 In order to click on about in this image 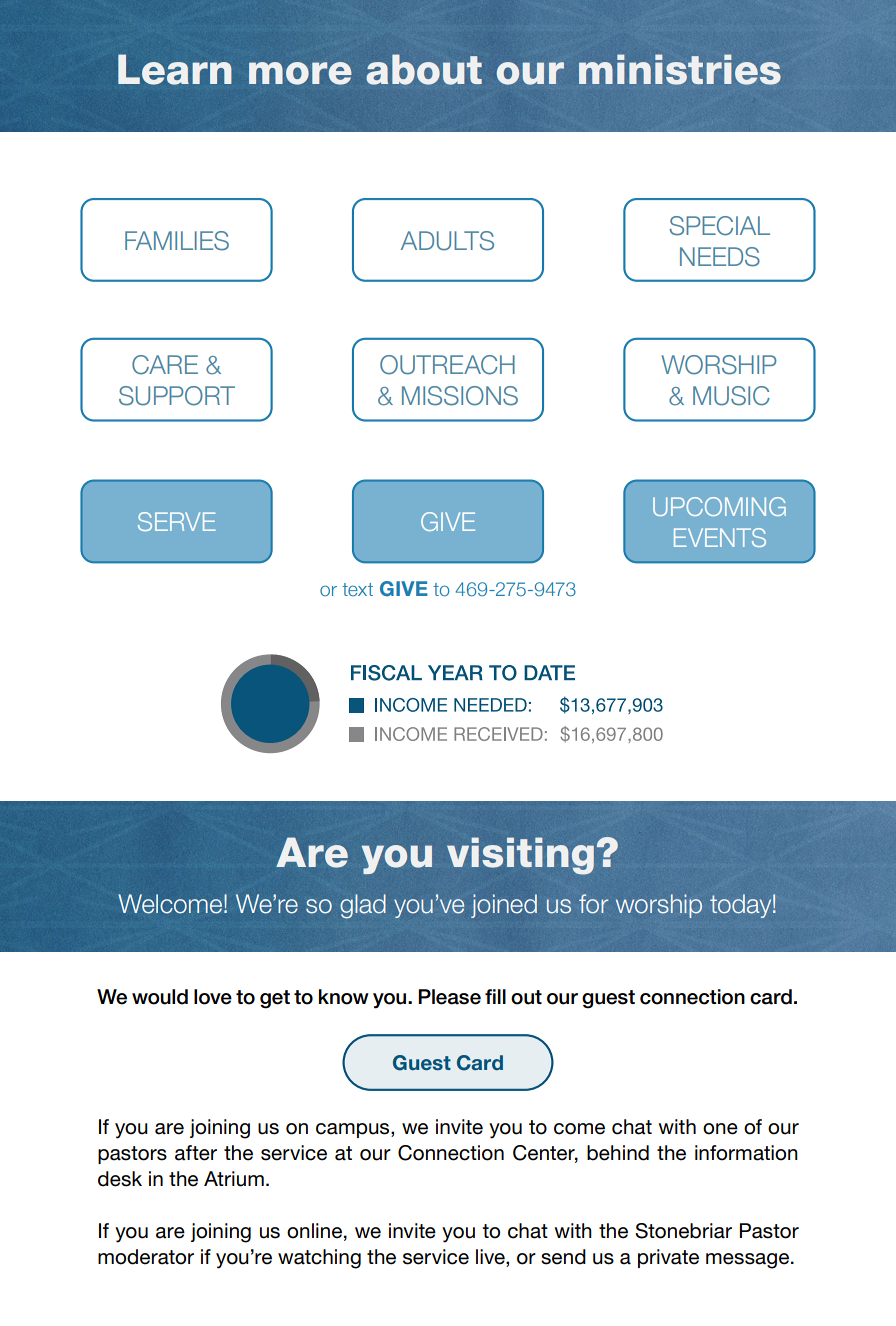, I will do `click(424, 69)`.
